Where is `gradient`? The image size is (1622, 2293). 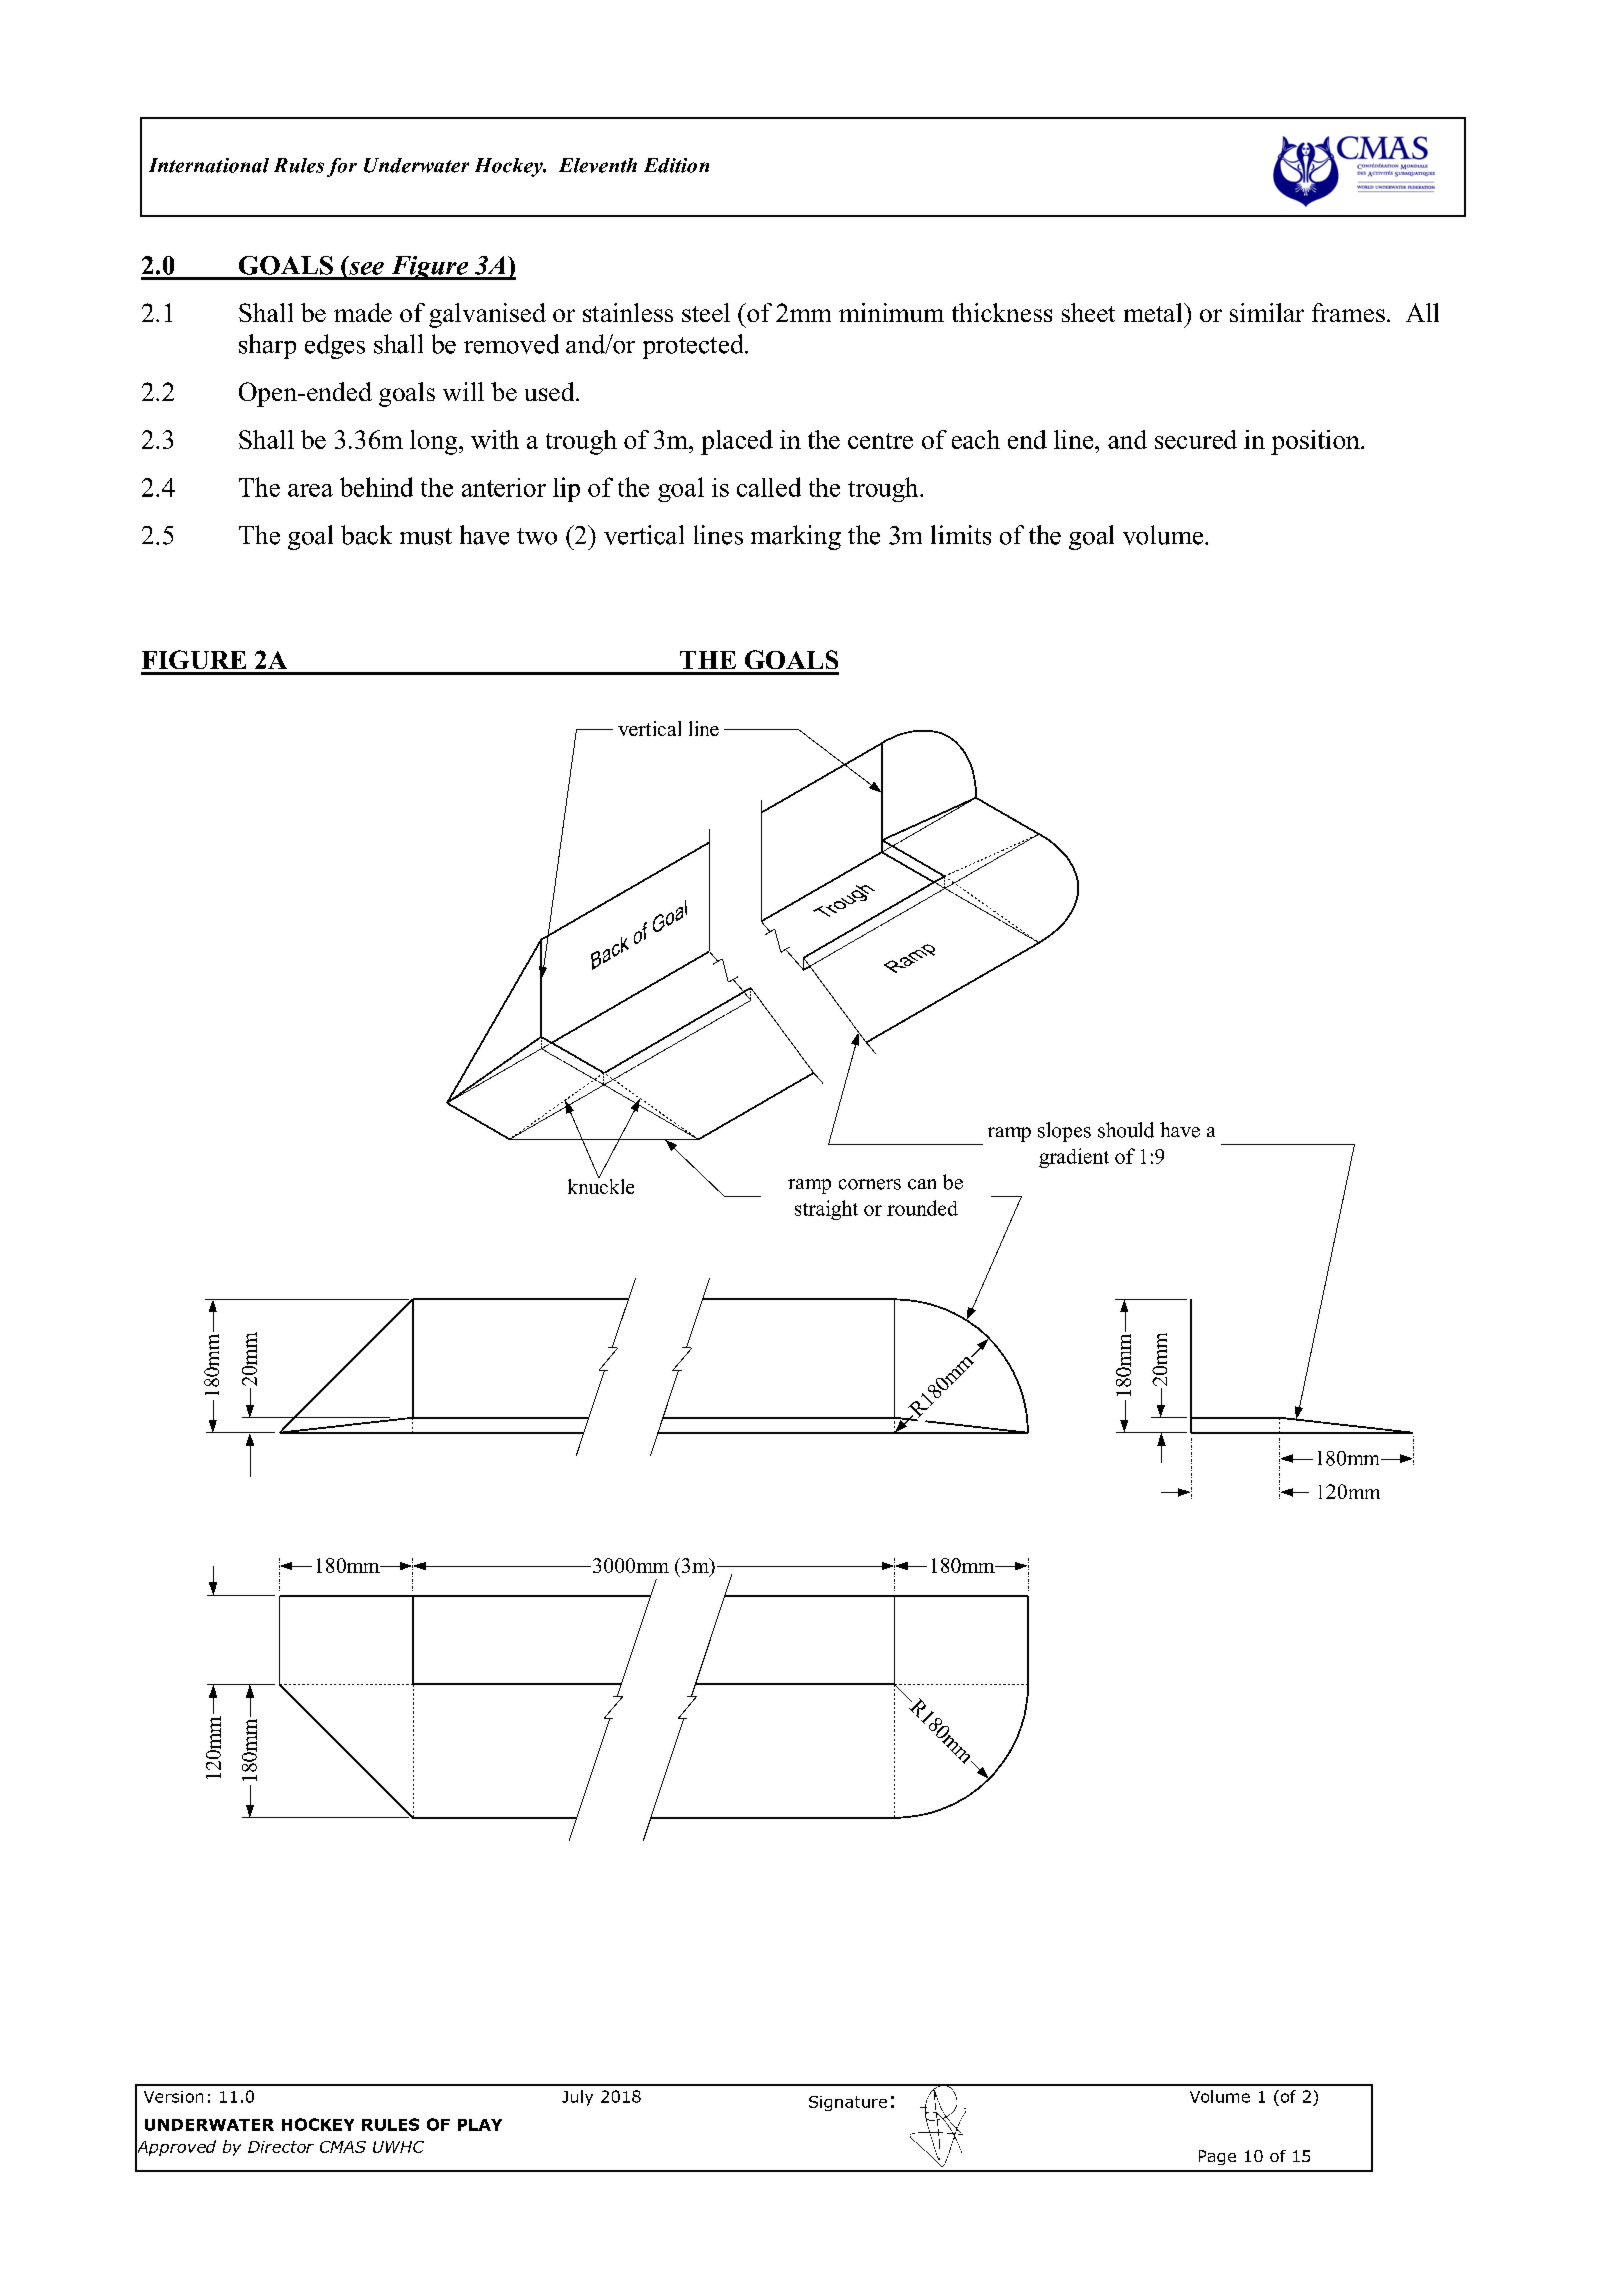
gradient is located at coordinates (1074, 1158).
